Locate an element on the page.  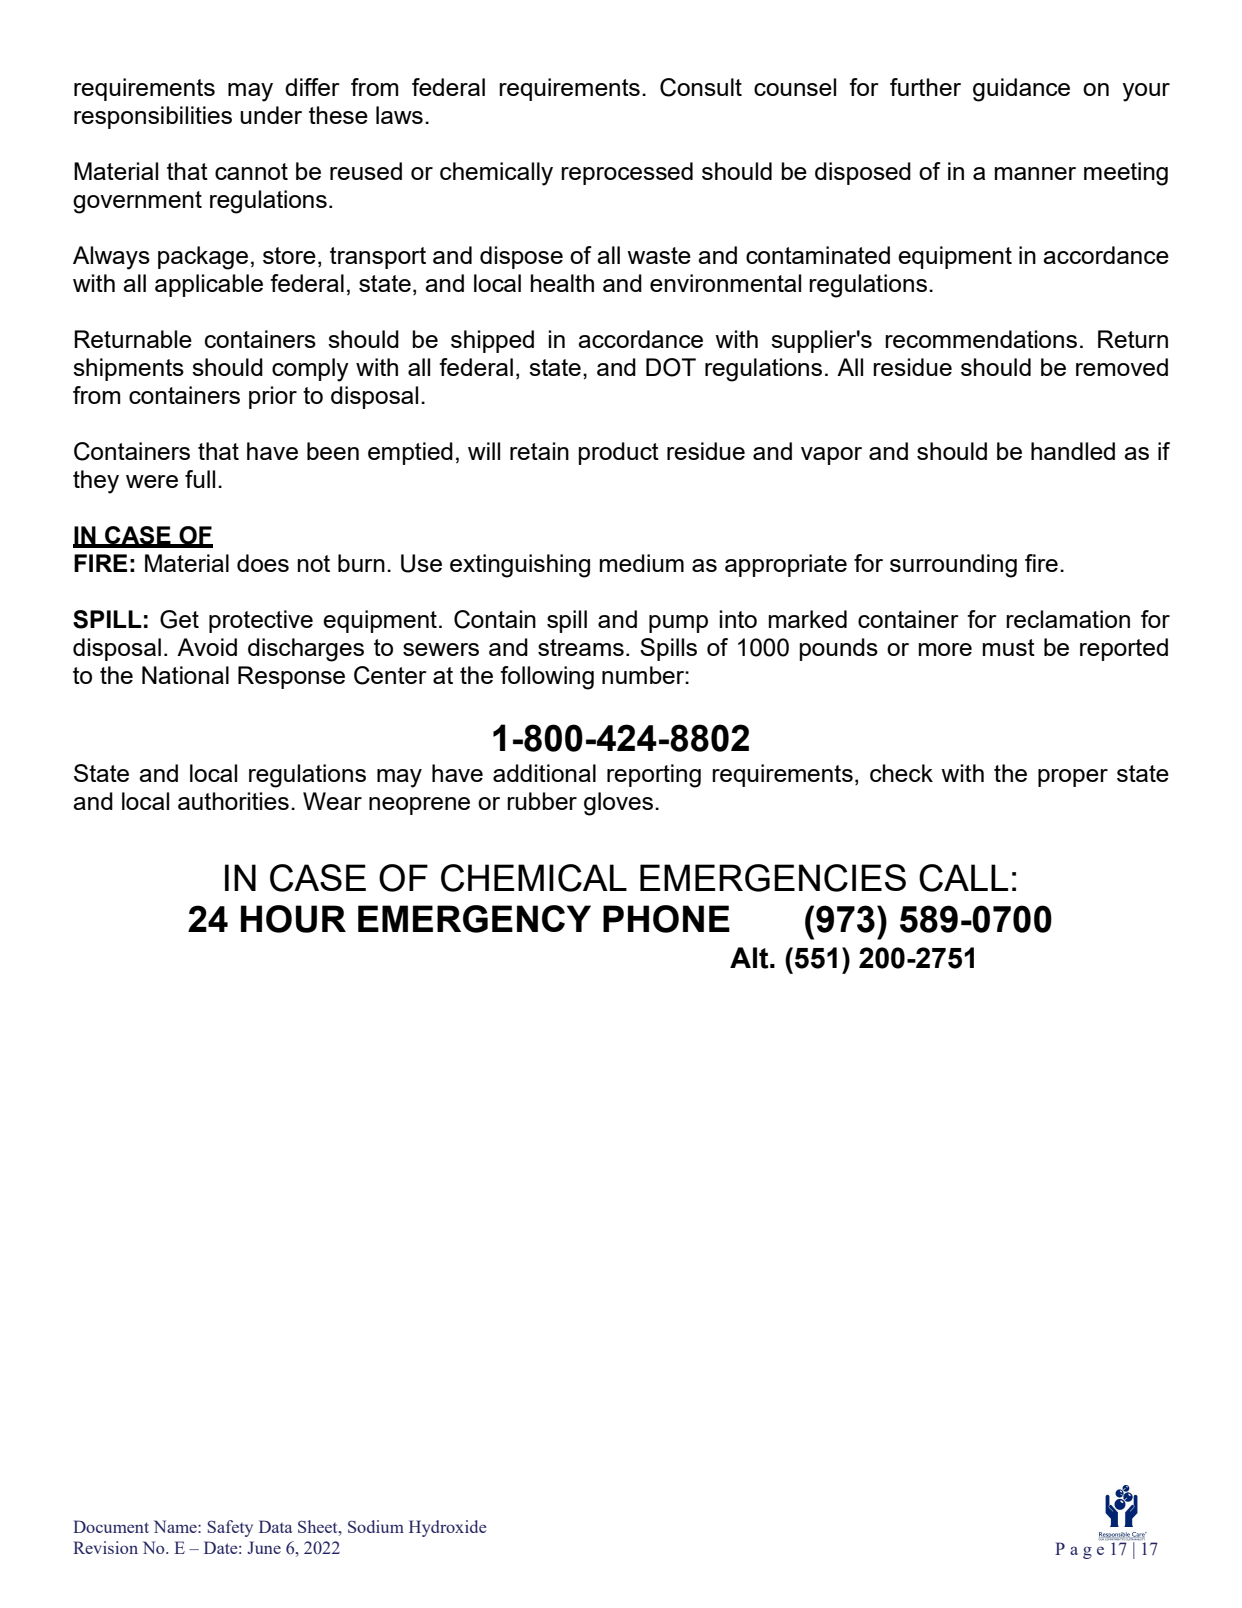
full is located at coordinates (200, 479).
